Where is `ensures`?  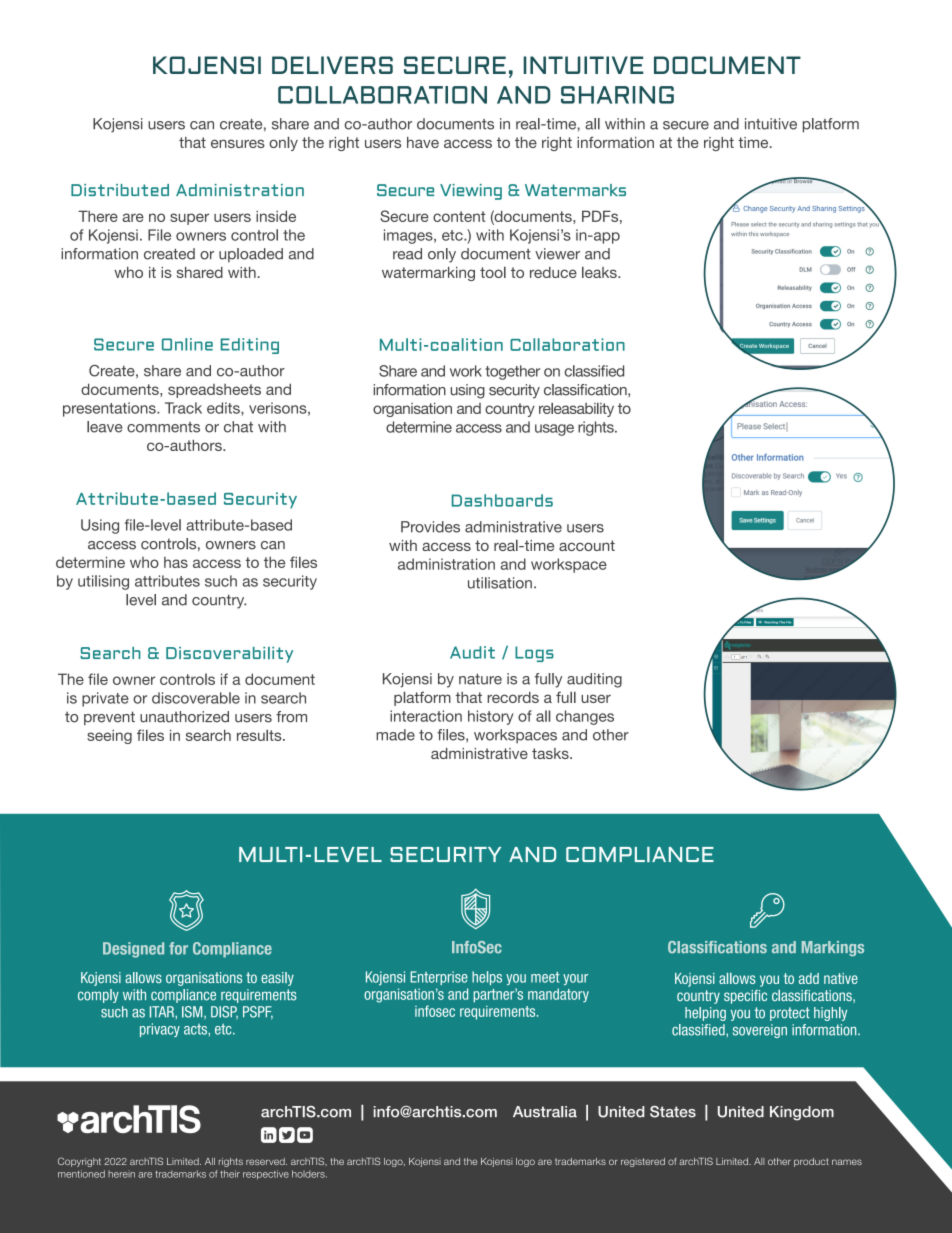
ensures is located at coordinates (238, 143).
